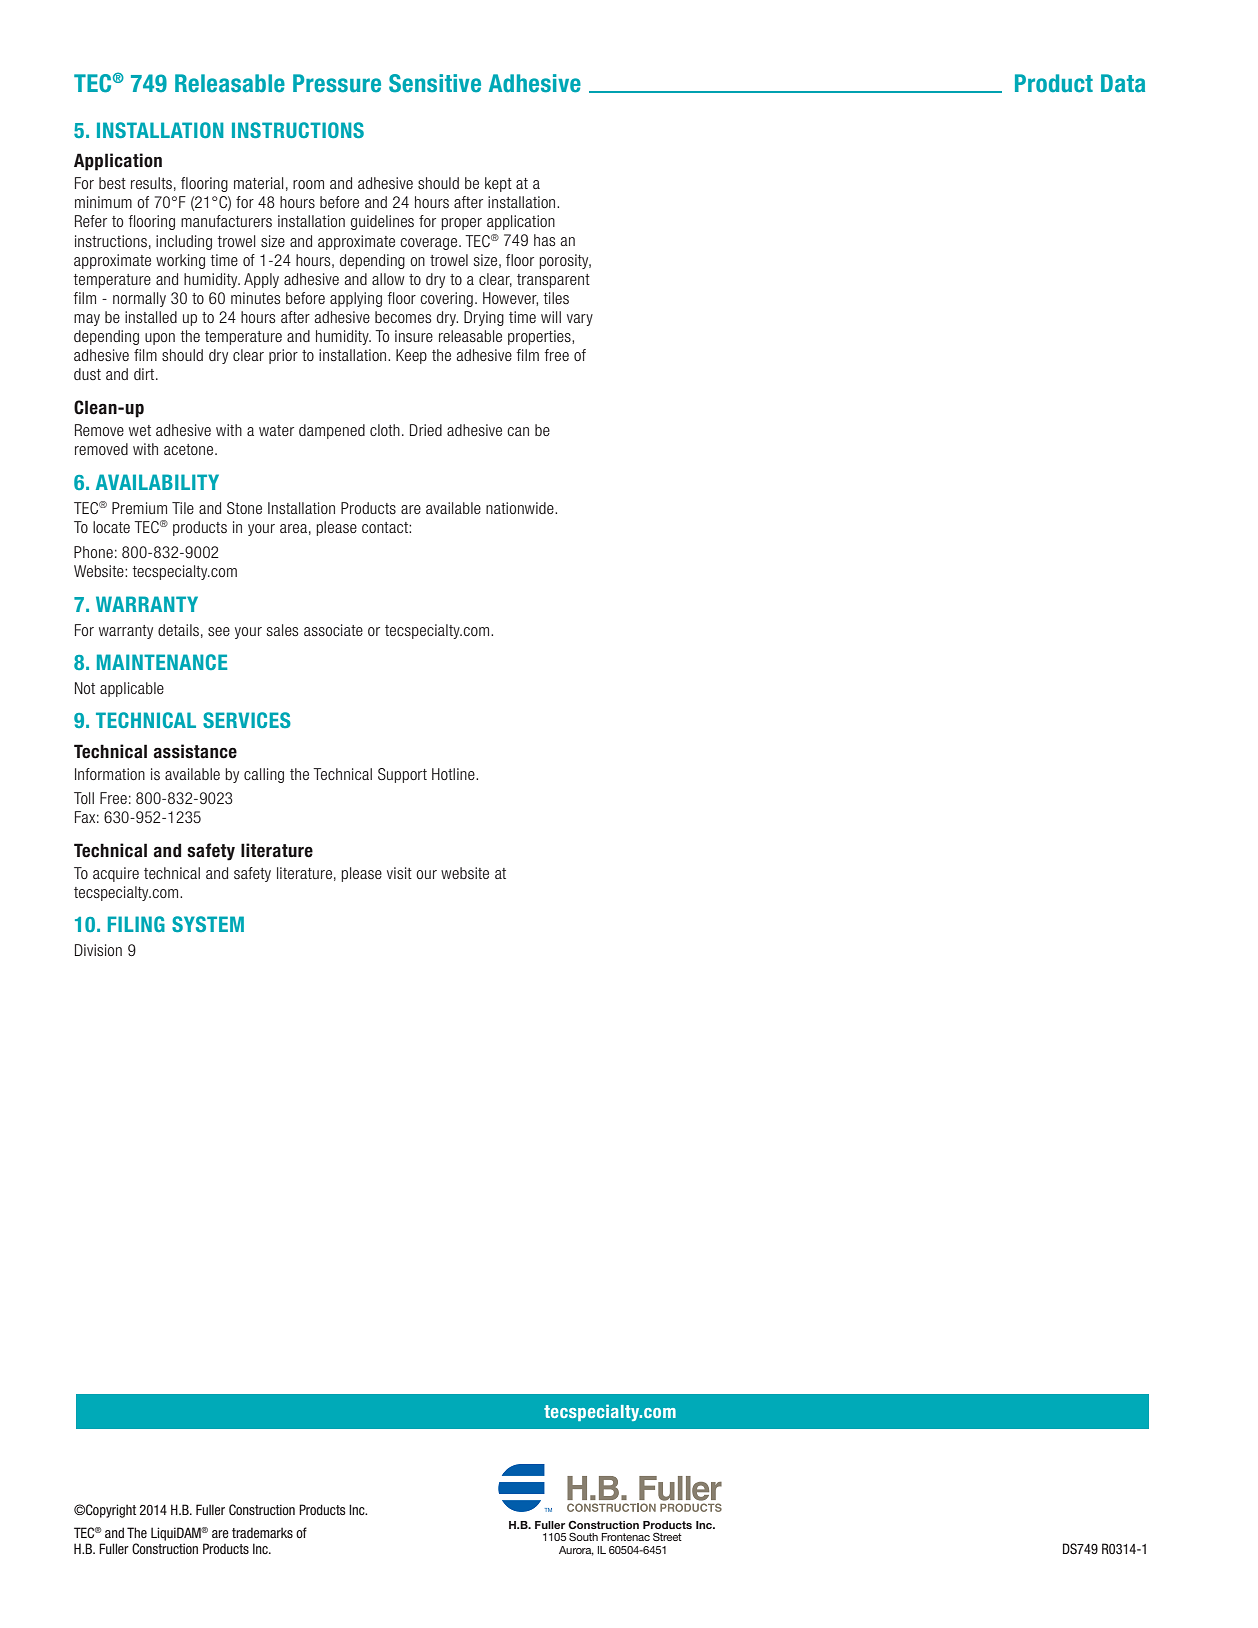 The width and height of the page is (1258, 1628). What do you see at coordinates (162, 662) in the page?
I see `MAINTENANCE` at bounding box center [162, 662].
